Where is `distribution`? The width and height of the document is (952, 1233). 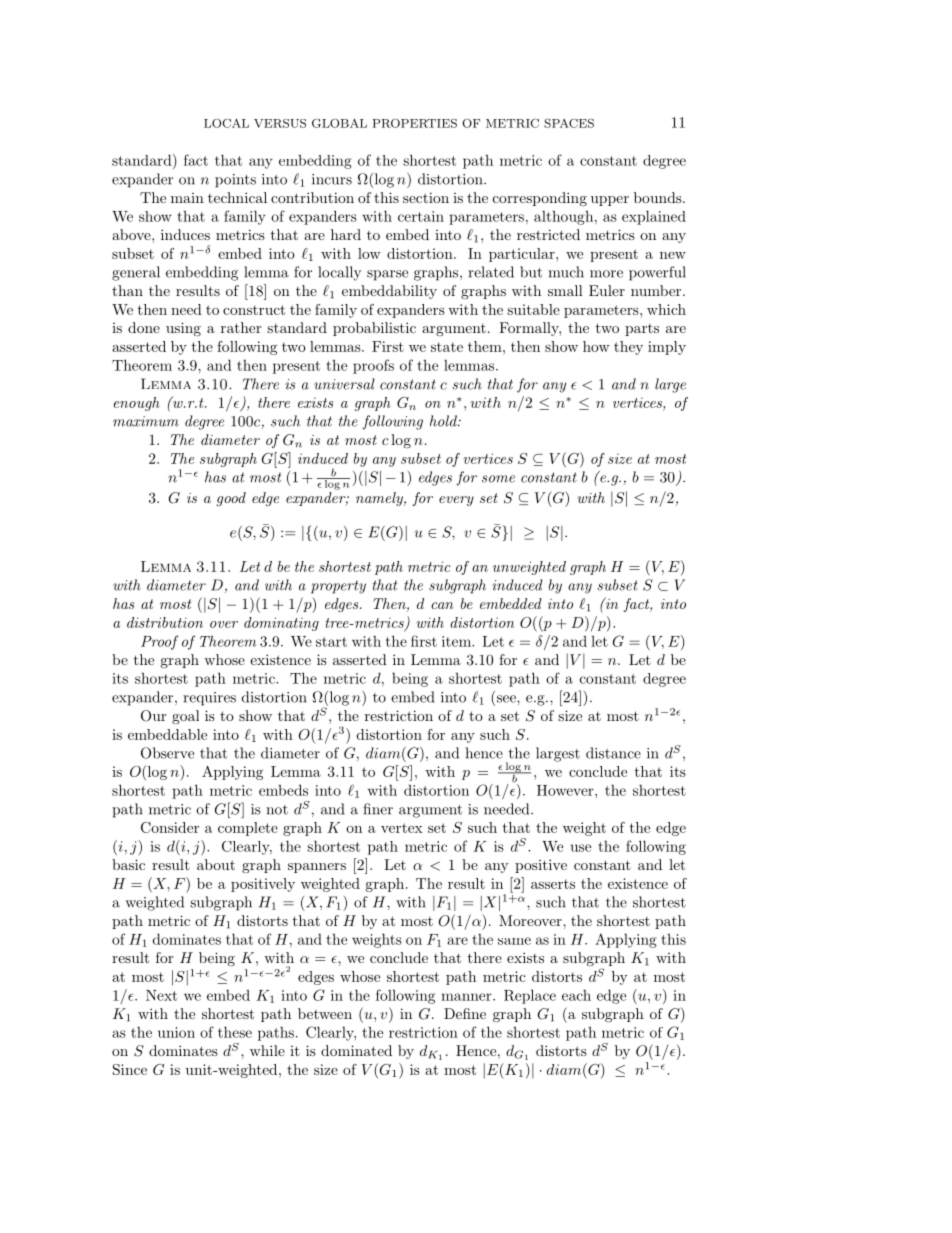 distribution is located at coordinates (165, 622).
